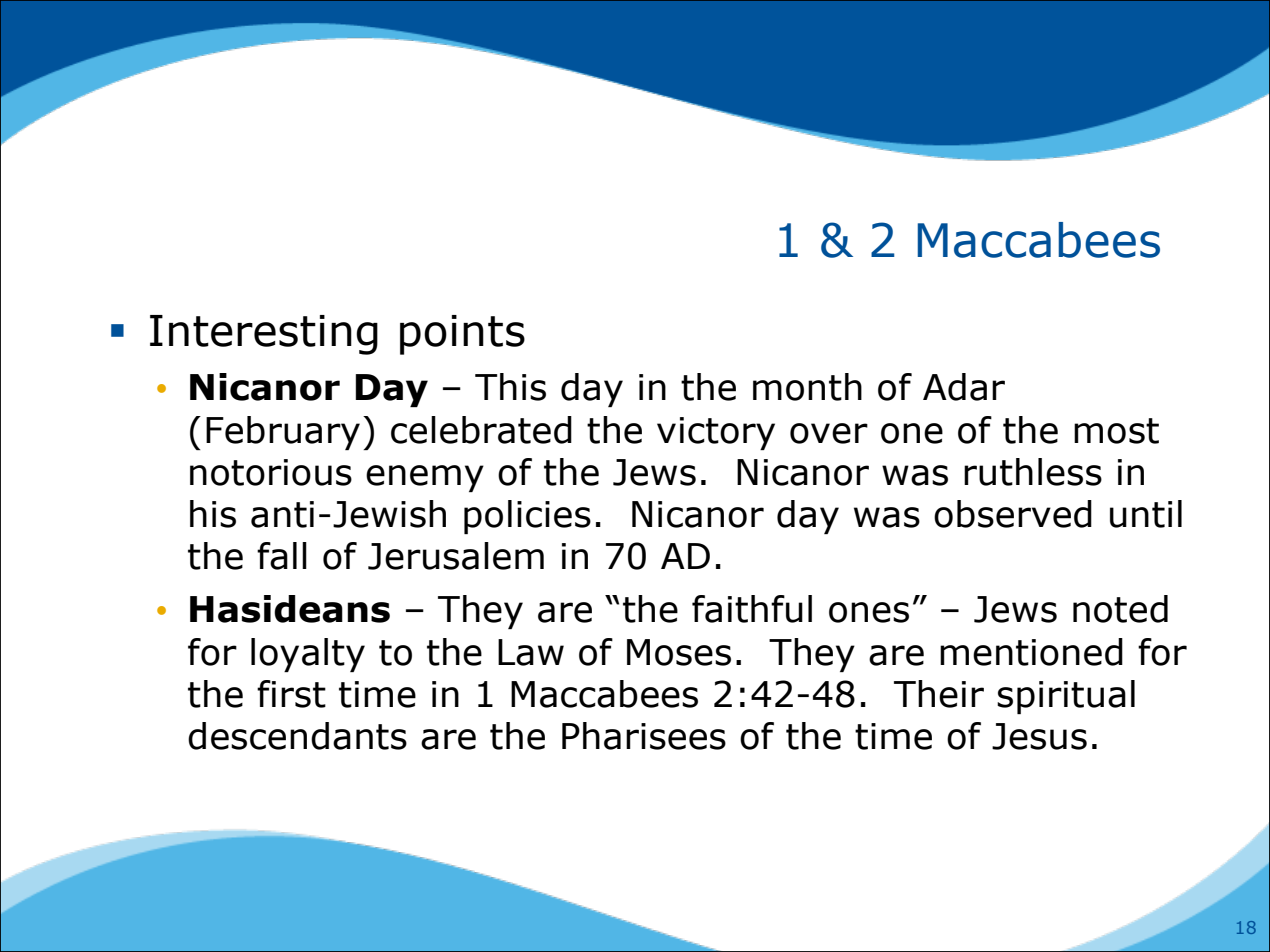  Describe the element at coordinates (644, 736) in the image. I see `Pharisees` at that location.
